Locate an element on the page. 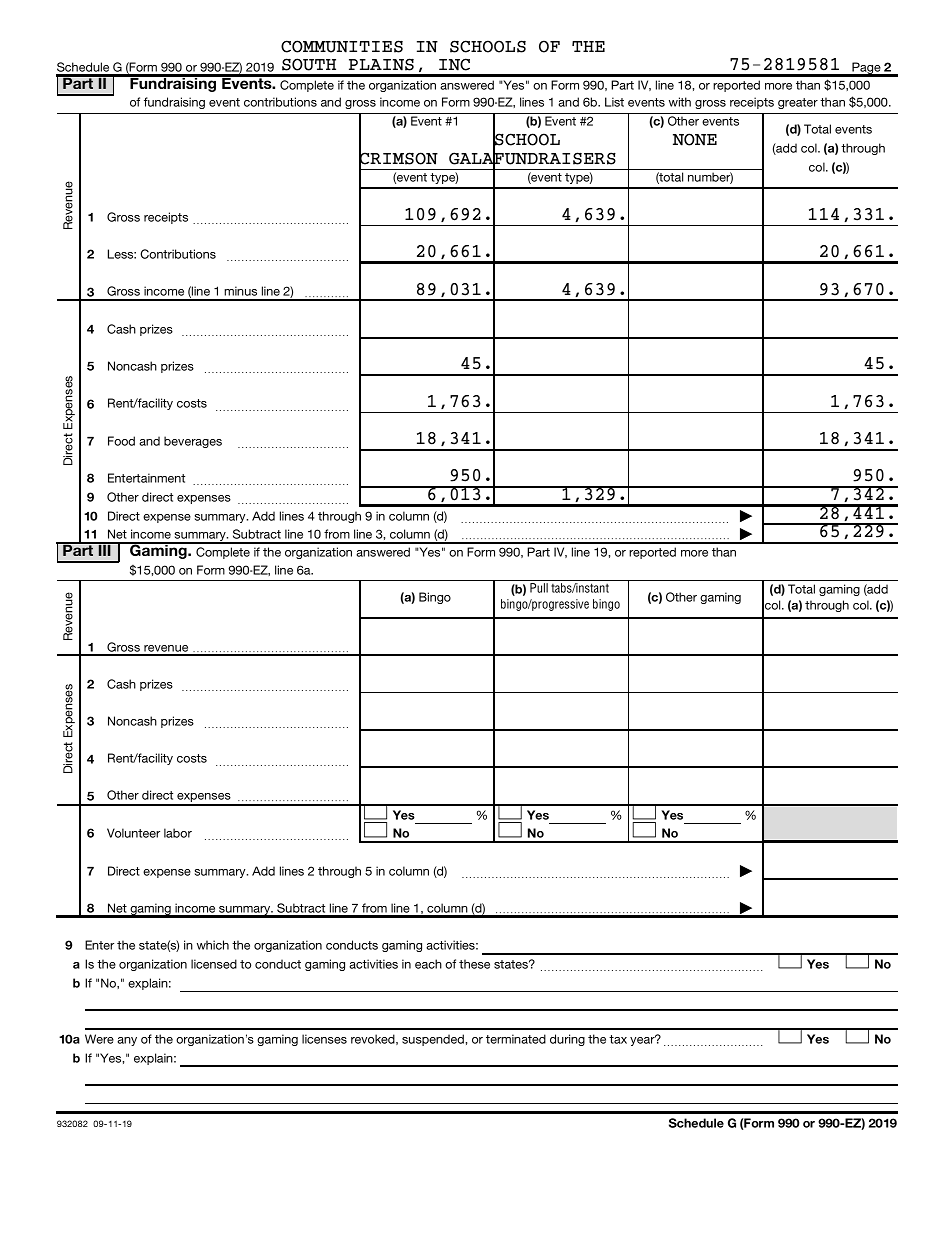 The height and width of the page is (1233, 952). labor is located at coordinates (178, 833).
